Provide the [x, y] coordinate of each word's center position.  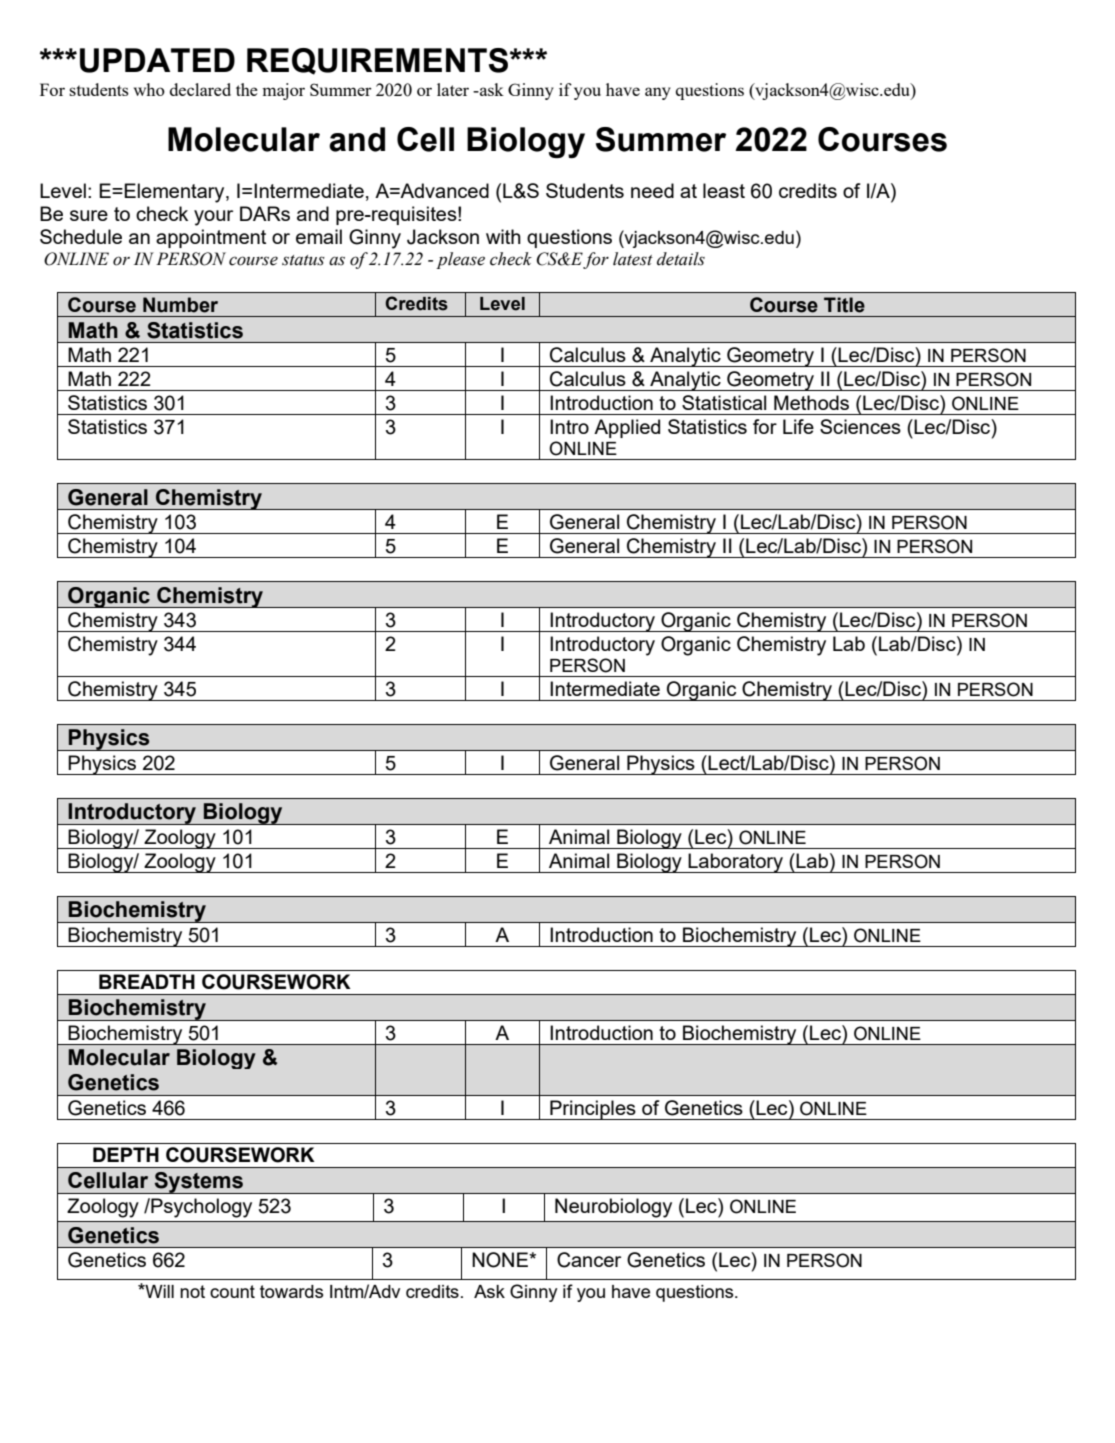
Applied [627, 428]
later [453, 89]
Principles [593, 1110]
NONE [501, 1260]
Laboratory [735, 863]
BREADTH [147, 981]
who [149, 89]
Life [798, 426]
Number [180, 305]
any [658, 93]
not [192, 1291]
